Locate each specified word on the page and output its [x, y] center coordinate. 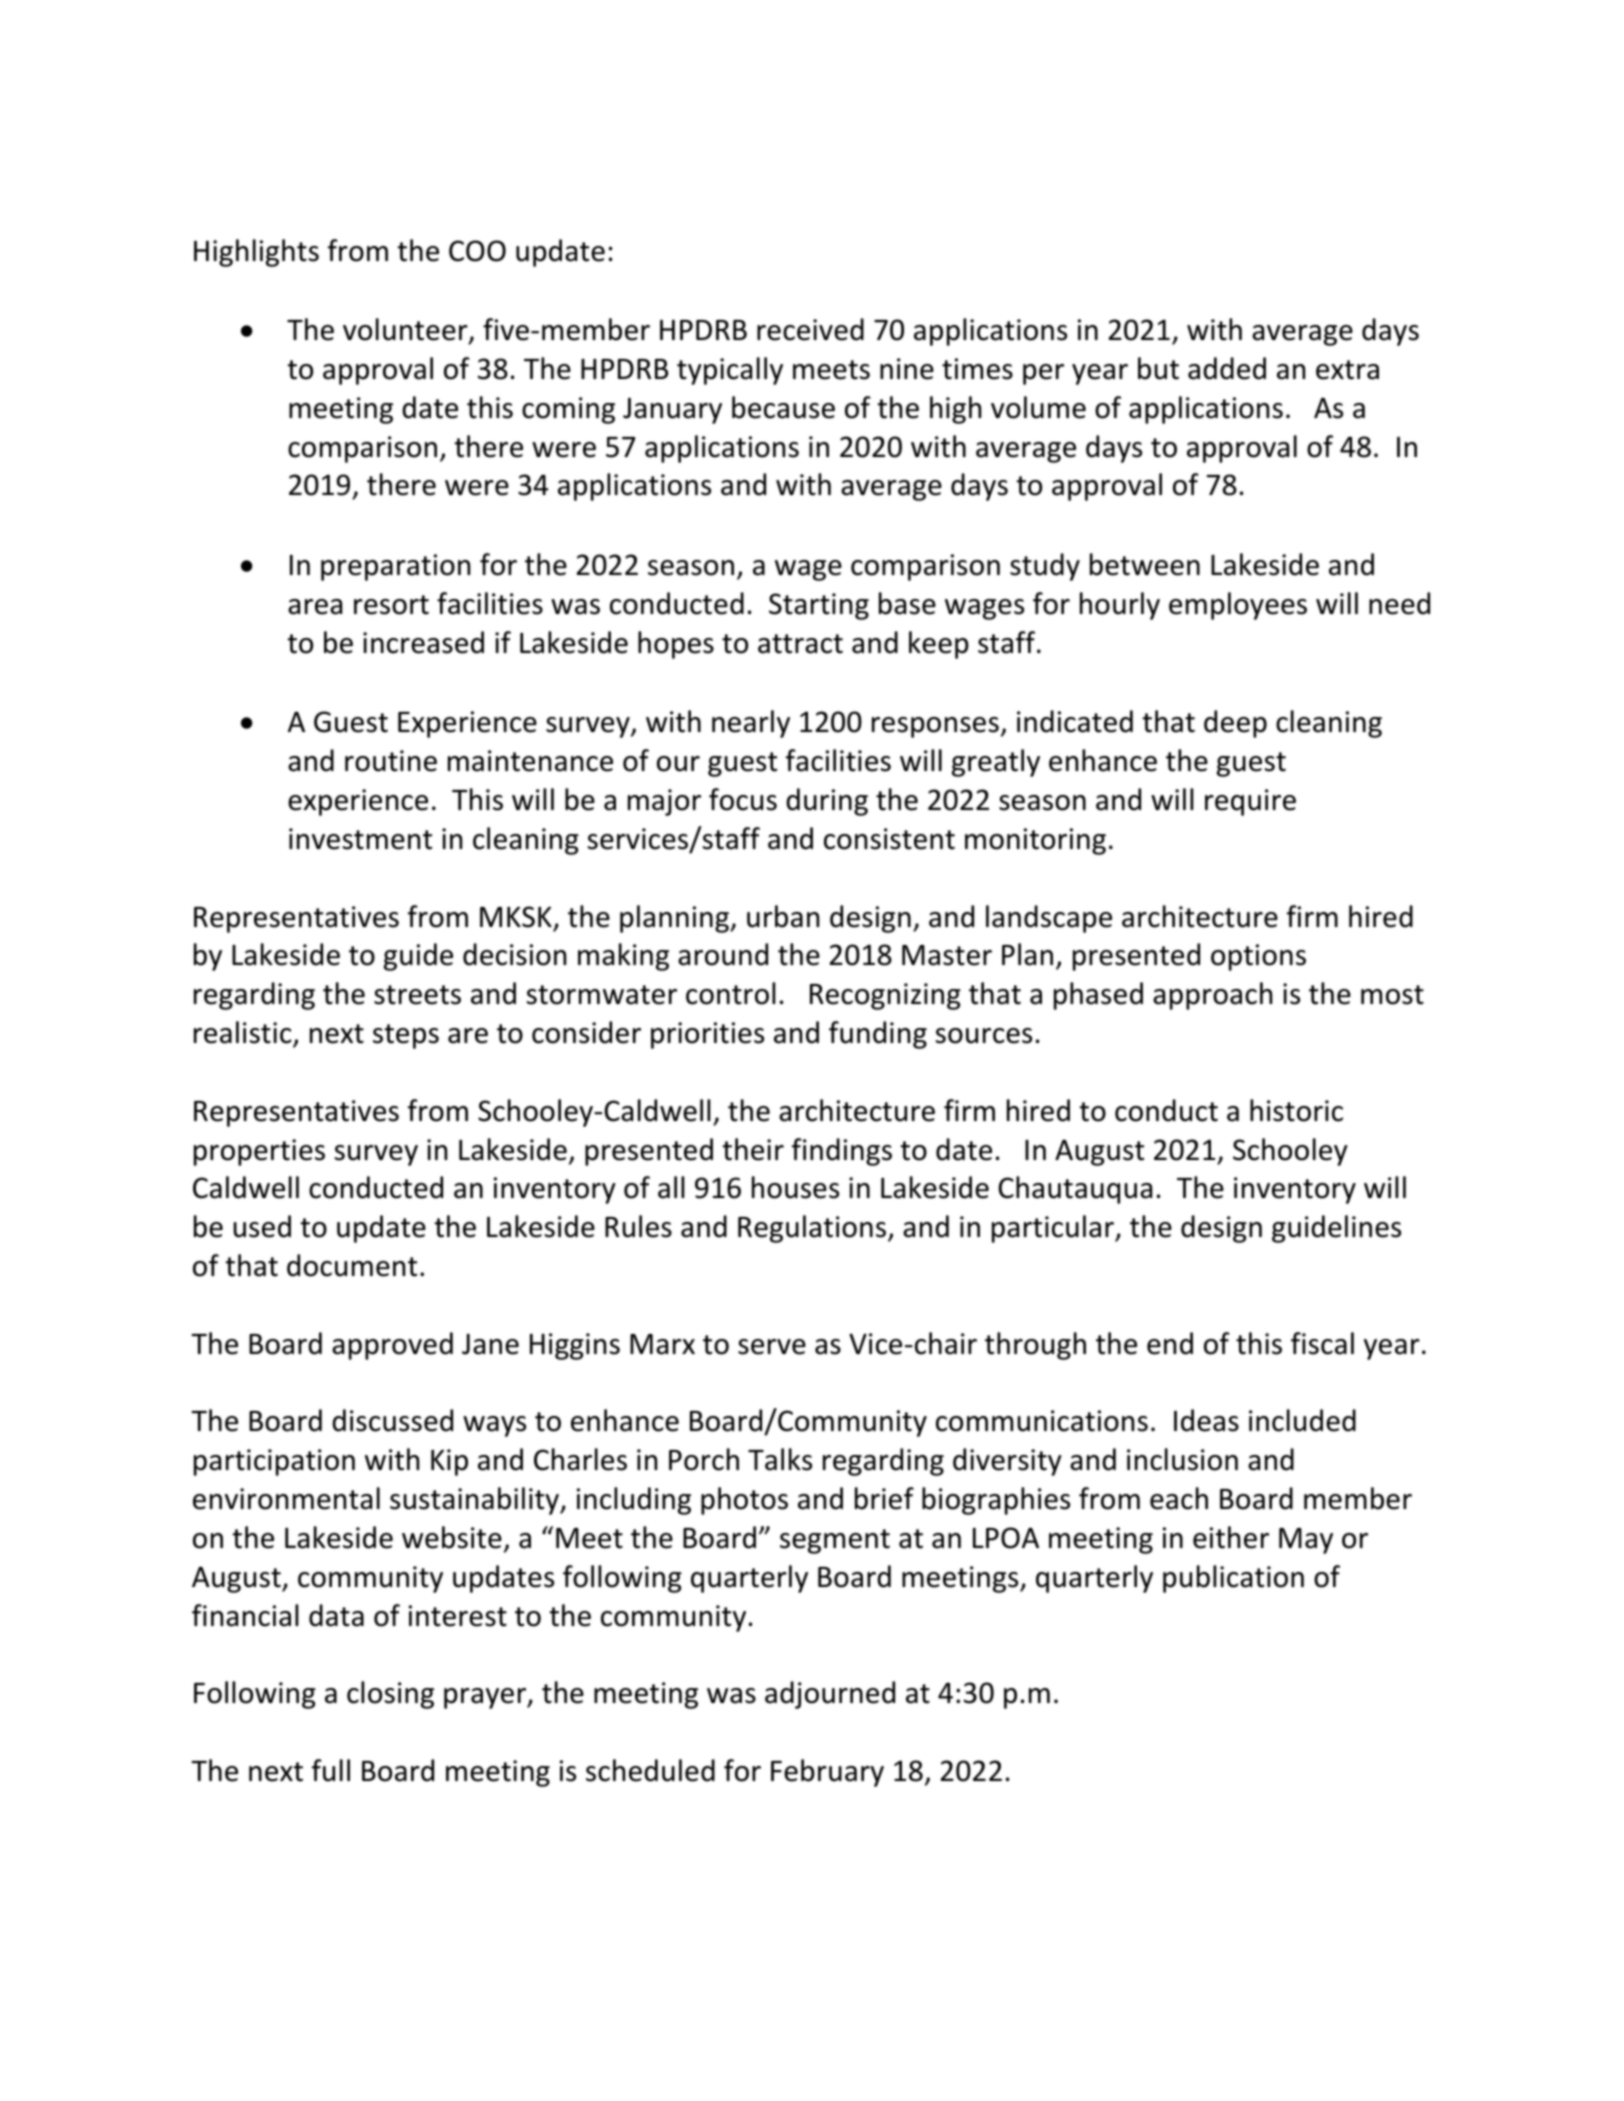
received [810, 329]
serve [772, 1347]
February [827, 1773]
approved [392, 1346]
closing [390, 1695]
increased [423, 642]
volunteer [406, 330]
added [1227, 368]
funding [878, 1035]
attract [800, 644]
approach [1212, 996]
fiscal [1322, 1343]
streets [417, 995]
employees [1238, 606]
